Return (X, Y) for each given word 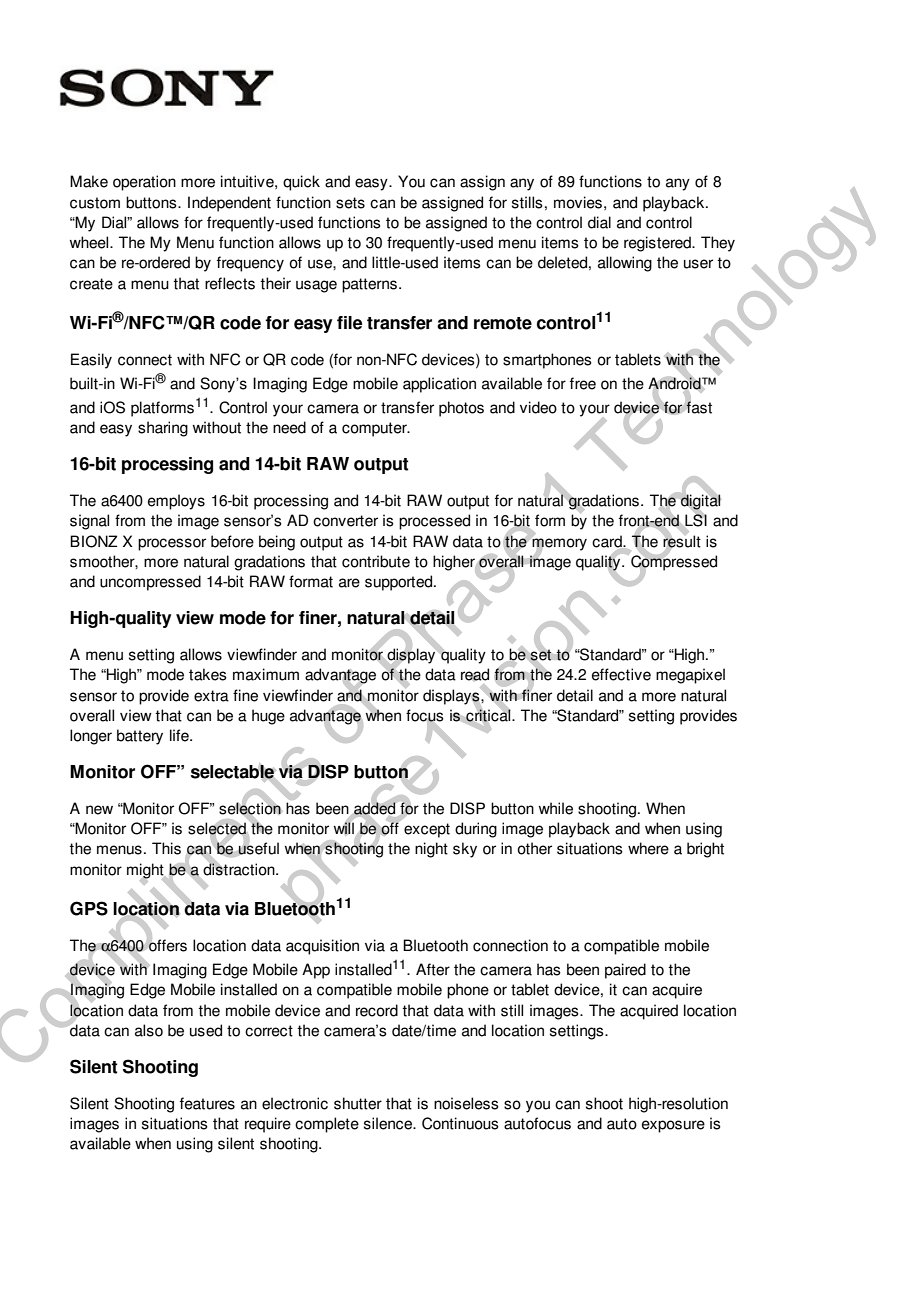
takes (208, 674)
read (475, 674)
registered (658, 244)
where (648, 848)
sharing (163, 429)
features (207, 1103)
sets (350, 203)
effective (621, 674)
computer (375, 429)
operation (144, 183)
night (431, 850)
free (583, 383)
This (166, 848)
